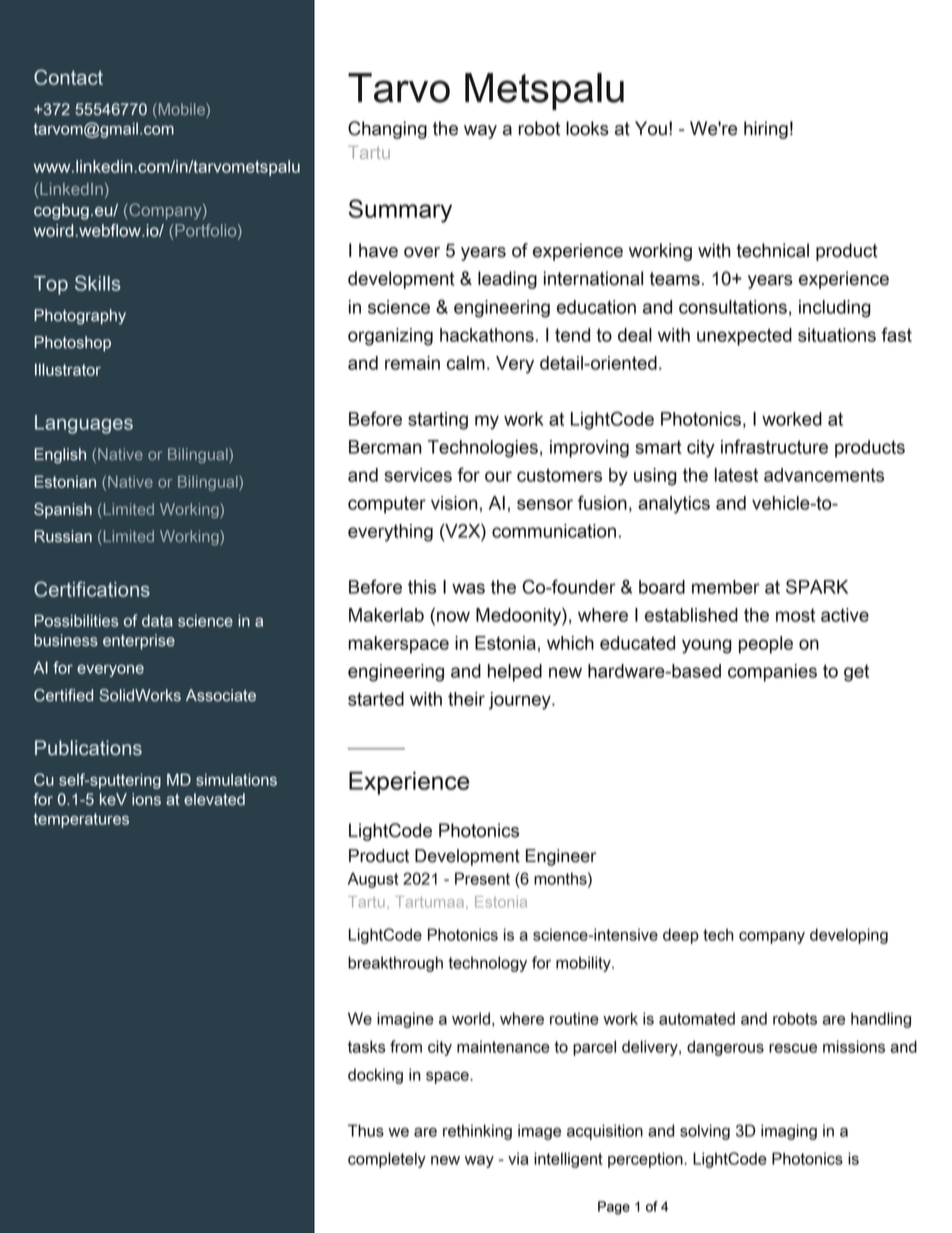 The width and height of the screenshot is (952, 1233). I want to click on imaging, so click(789, 1132).
